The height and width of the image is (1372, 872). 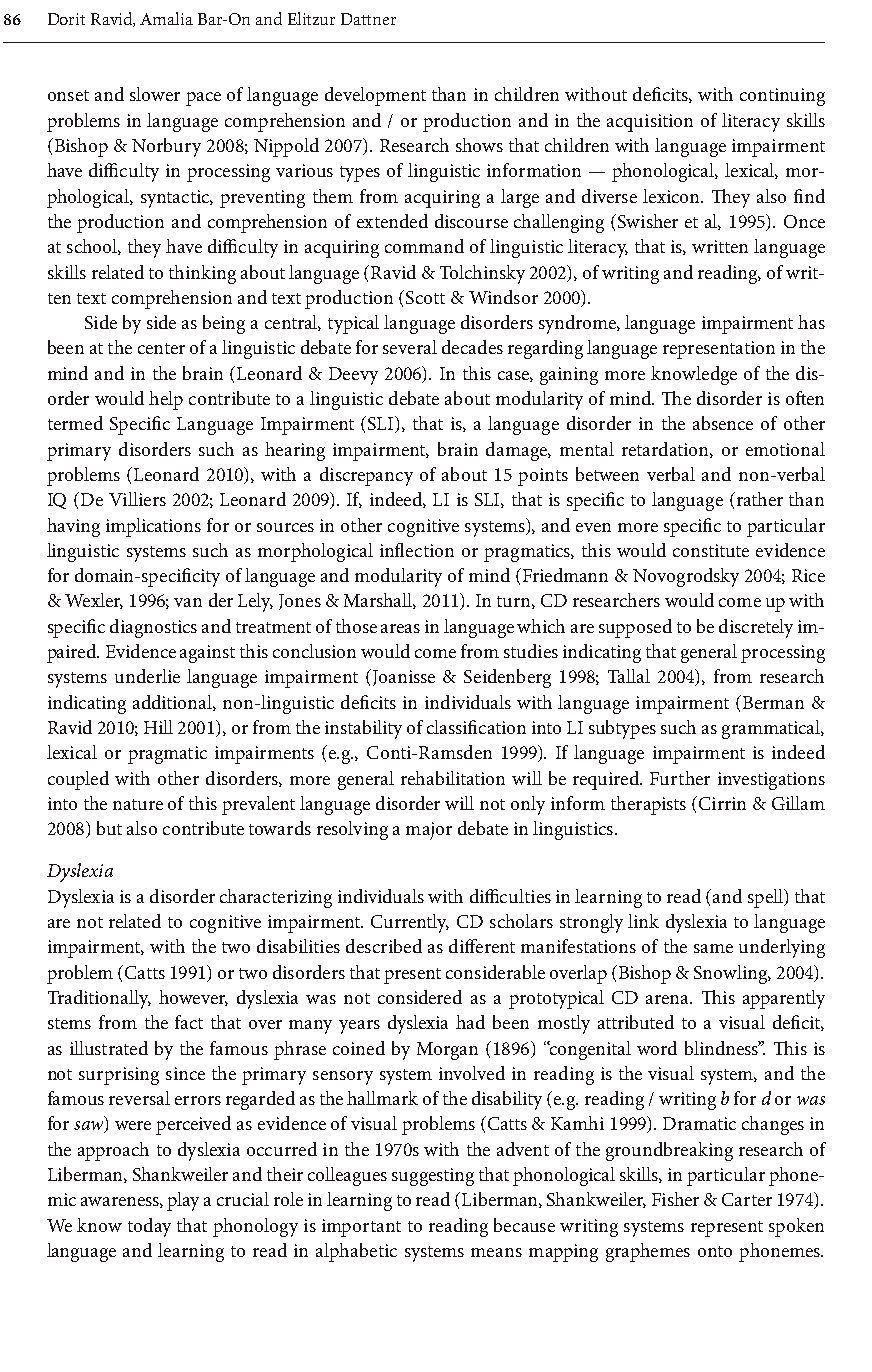 I want to click on same, so click(x=713, y=948).
